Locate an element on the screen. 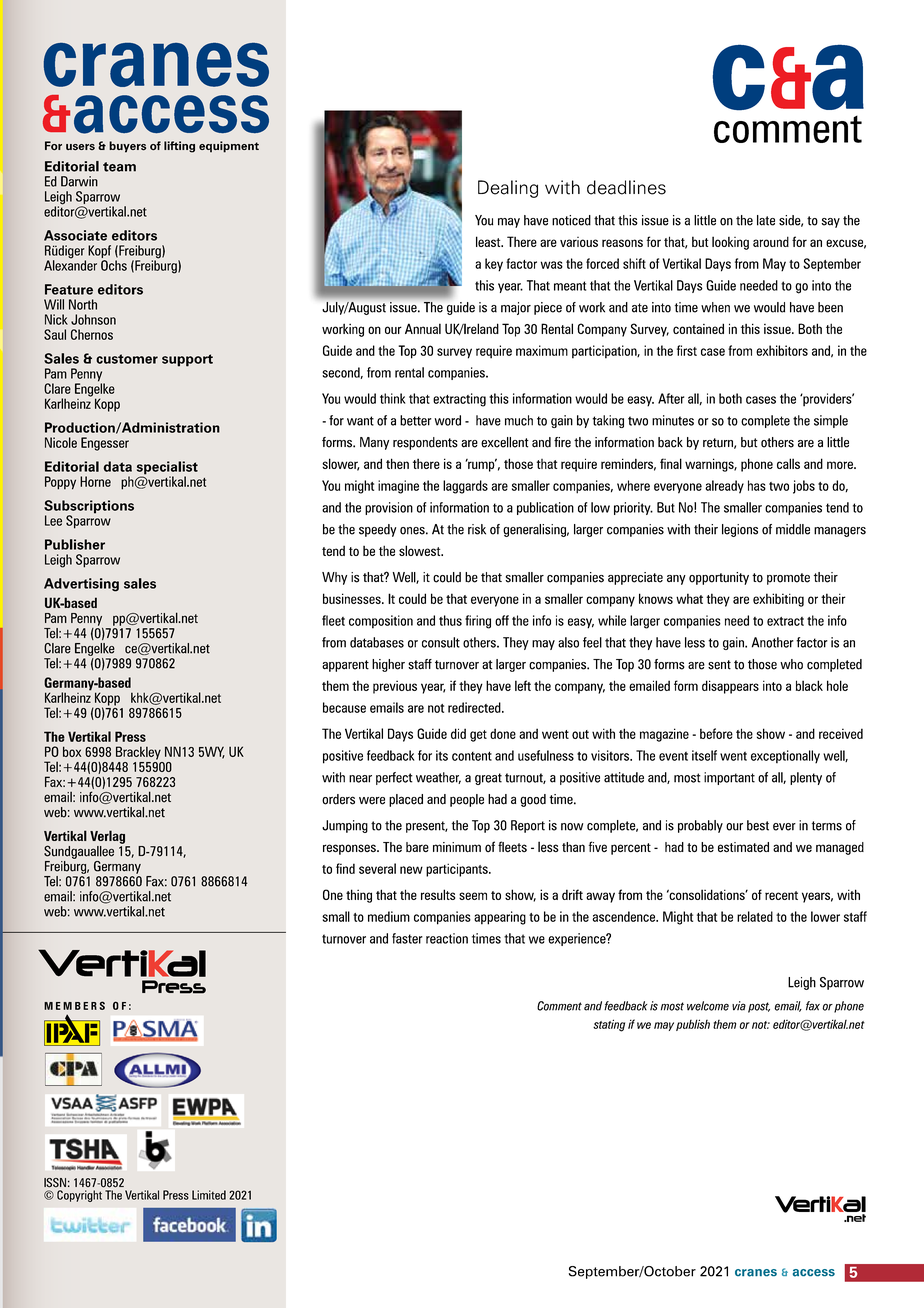  consult is located at coordinates (441, 642).
